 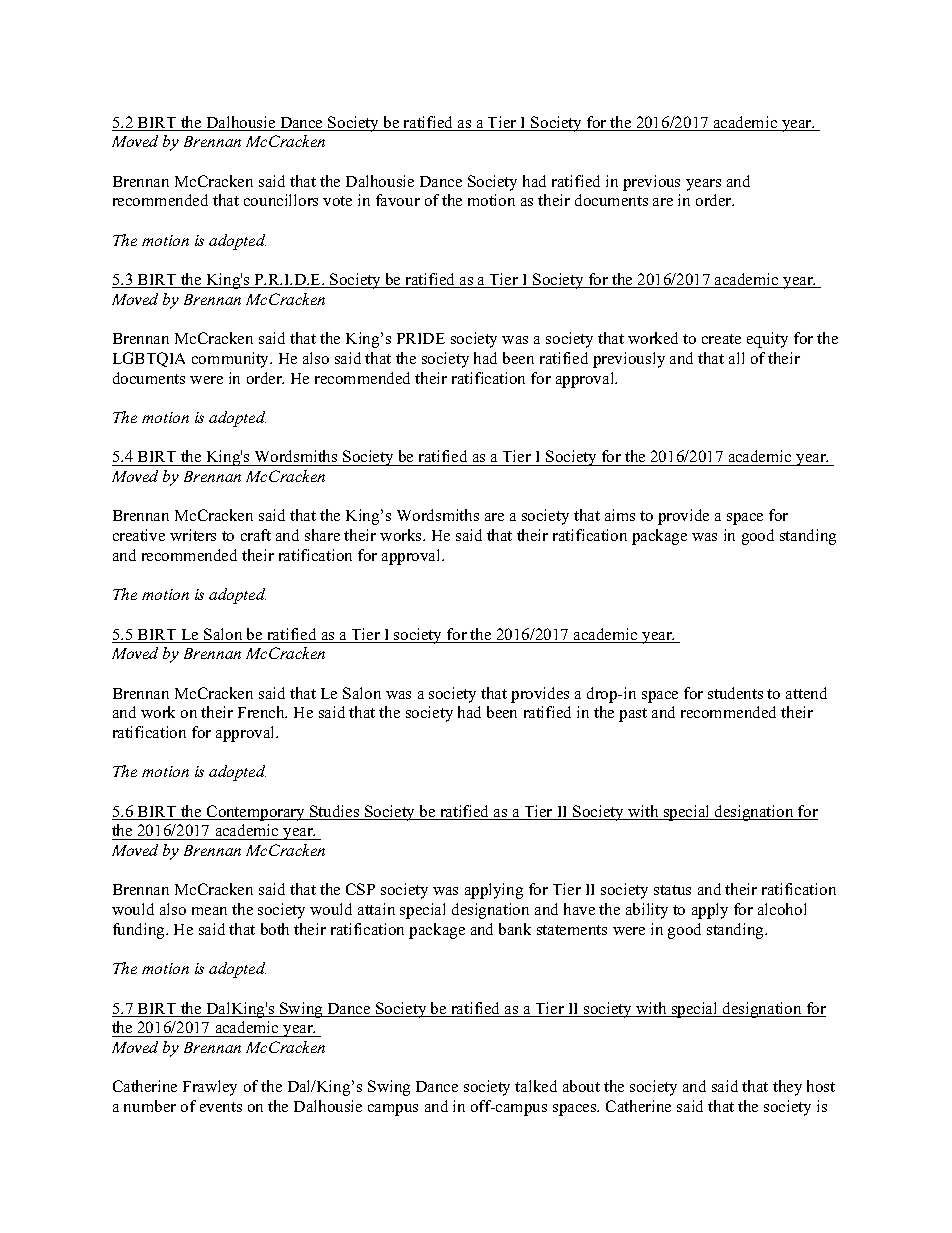 What do you see at coordinates (209, 911) in the screenshot?
I see `mean` at bounding box center [209, 911].
